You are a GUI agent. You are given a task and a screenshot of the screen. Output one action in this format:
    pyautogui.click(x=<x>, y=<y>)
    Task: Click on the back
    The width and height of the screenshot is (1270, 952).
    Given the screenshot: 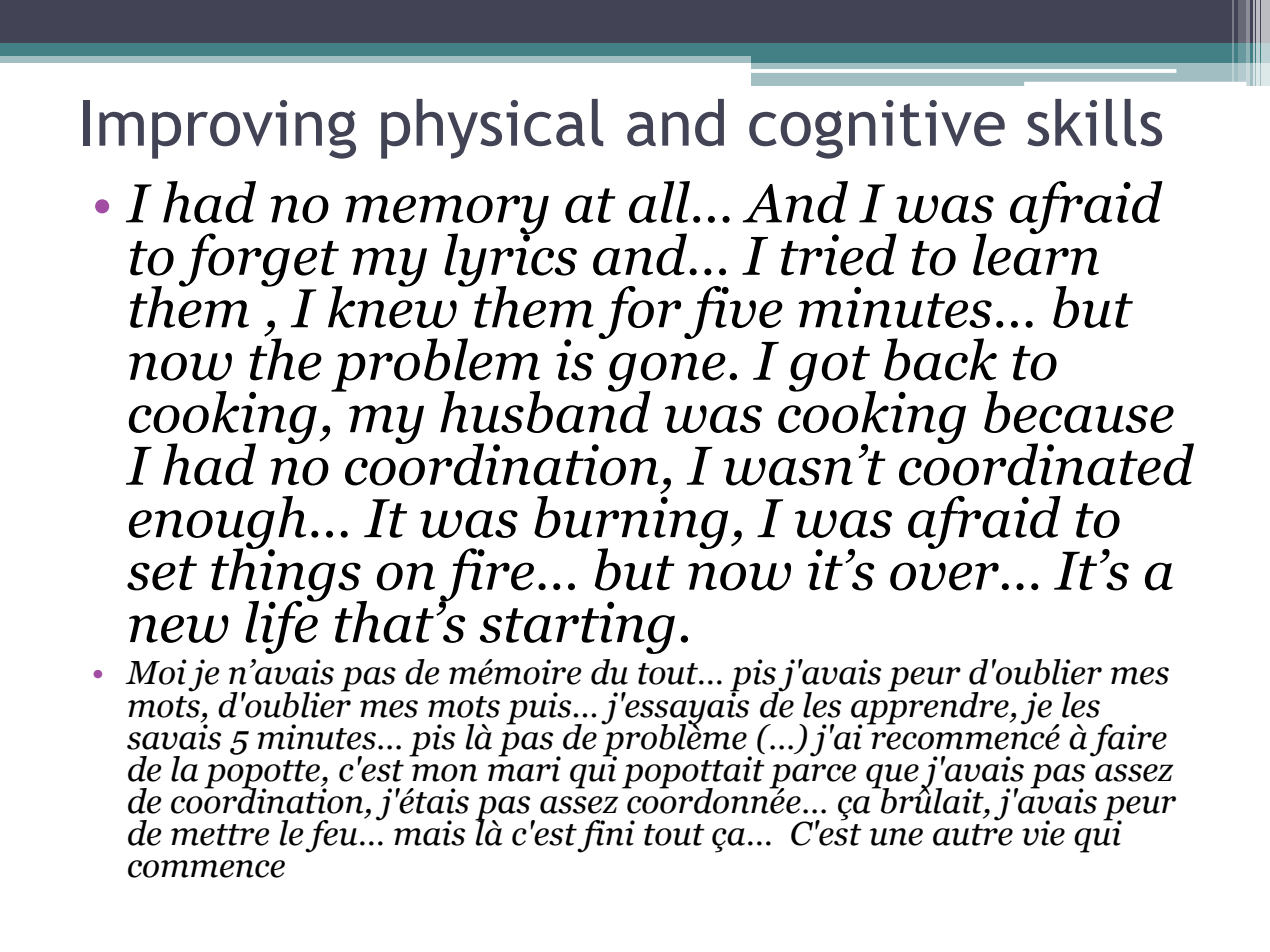 What is the action you would take?
    pyautogui.click(x=940, y=359)
